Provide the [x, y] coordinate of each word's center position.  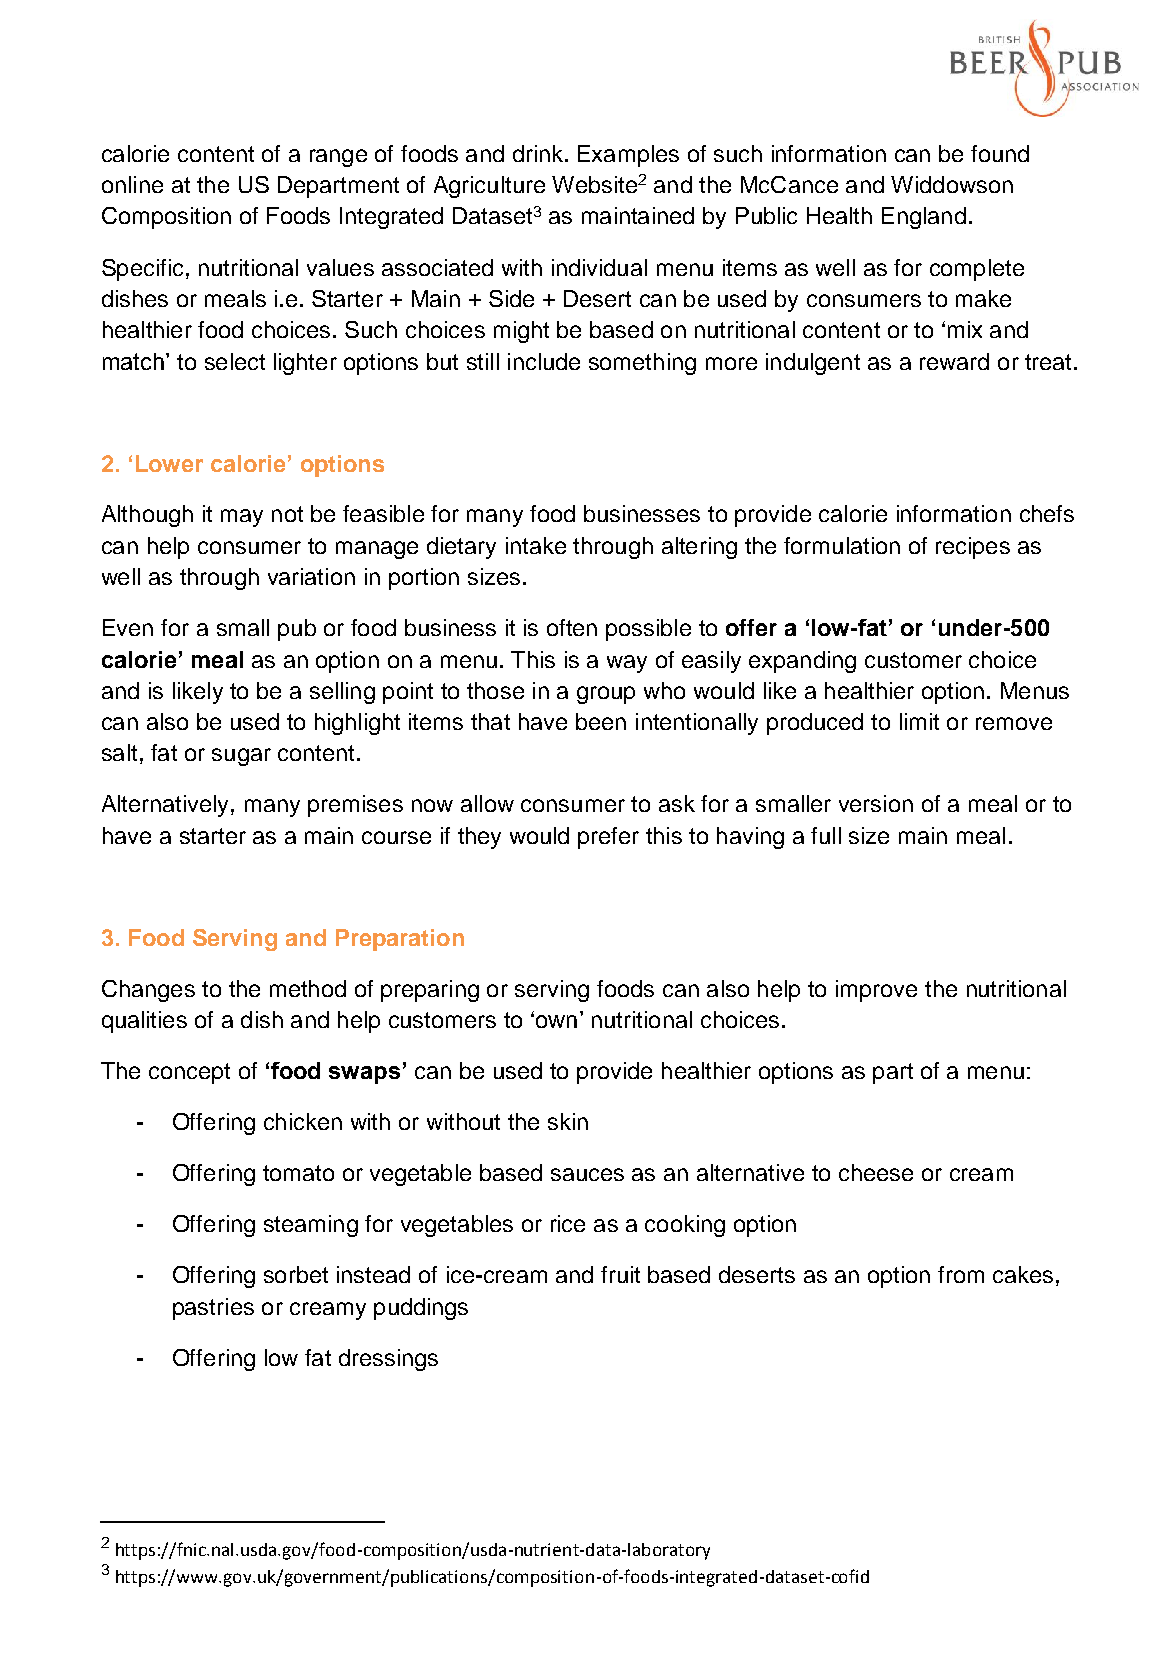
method [308, 988]
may [242, 518]
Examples [628, 156]
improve [876, 991]
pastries [213, 1309]
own [556, 1021]
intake [536, 545]
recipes [973, 548]
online [132, 184]
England [924, 218]
